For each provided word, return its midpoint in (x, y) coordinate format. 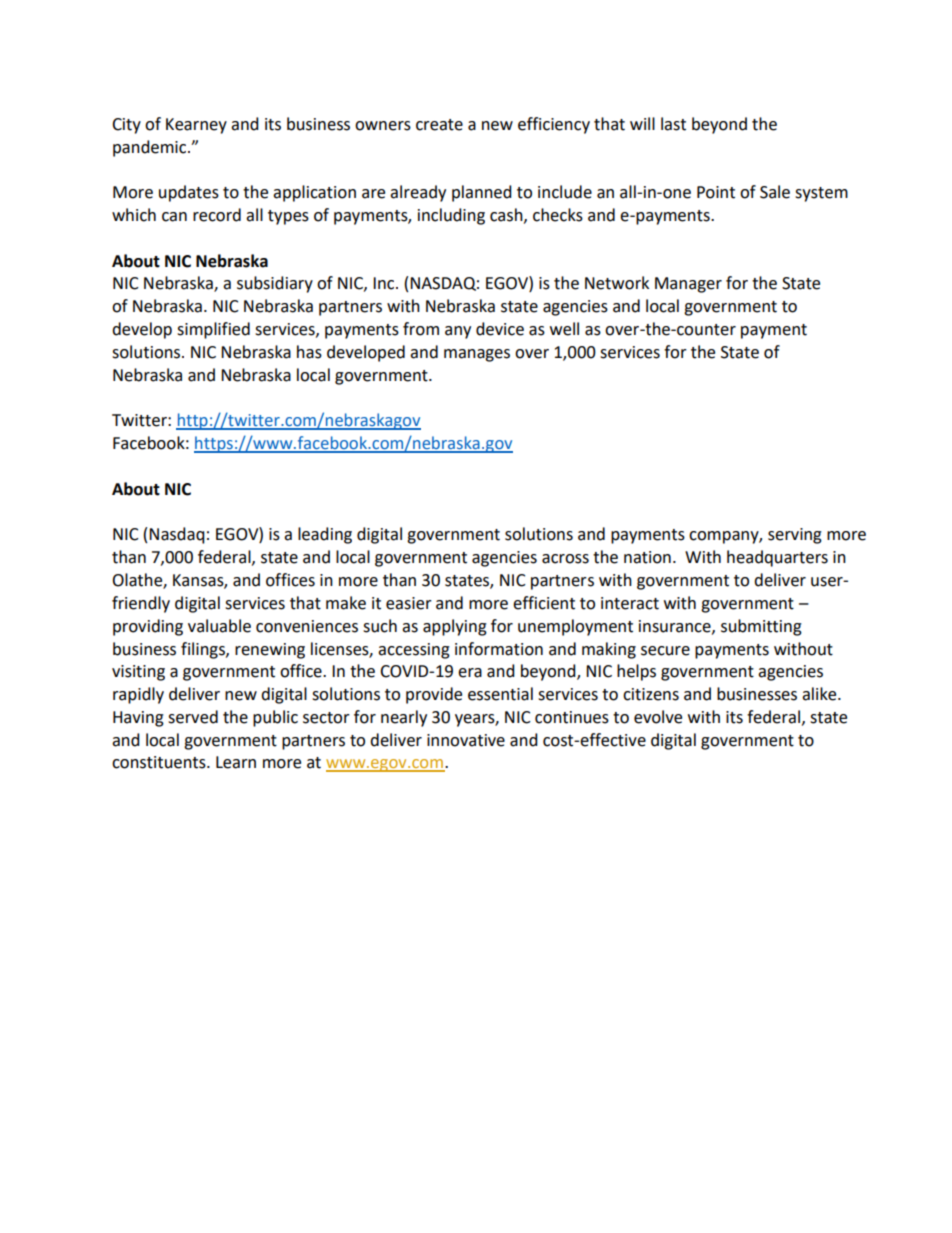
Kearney (196, 126)
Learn (236, 762)
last (673, 124)
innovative (466, 740)
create (439, 125)
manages (477, 355)
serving (795, 536)
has (309, 352)
